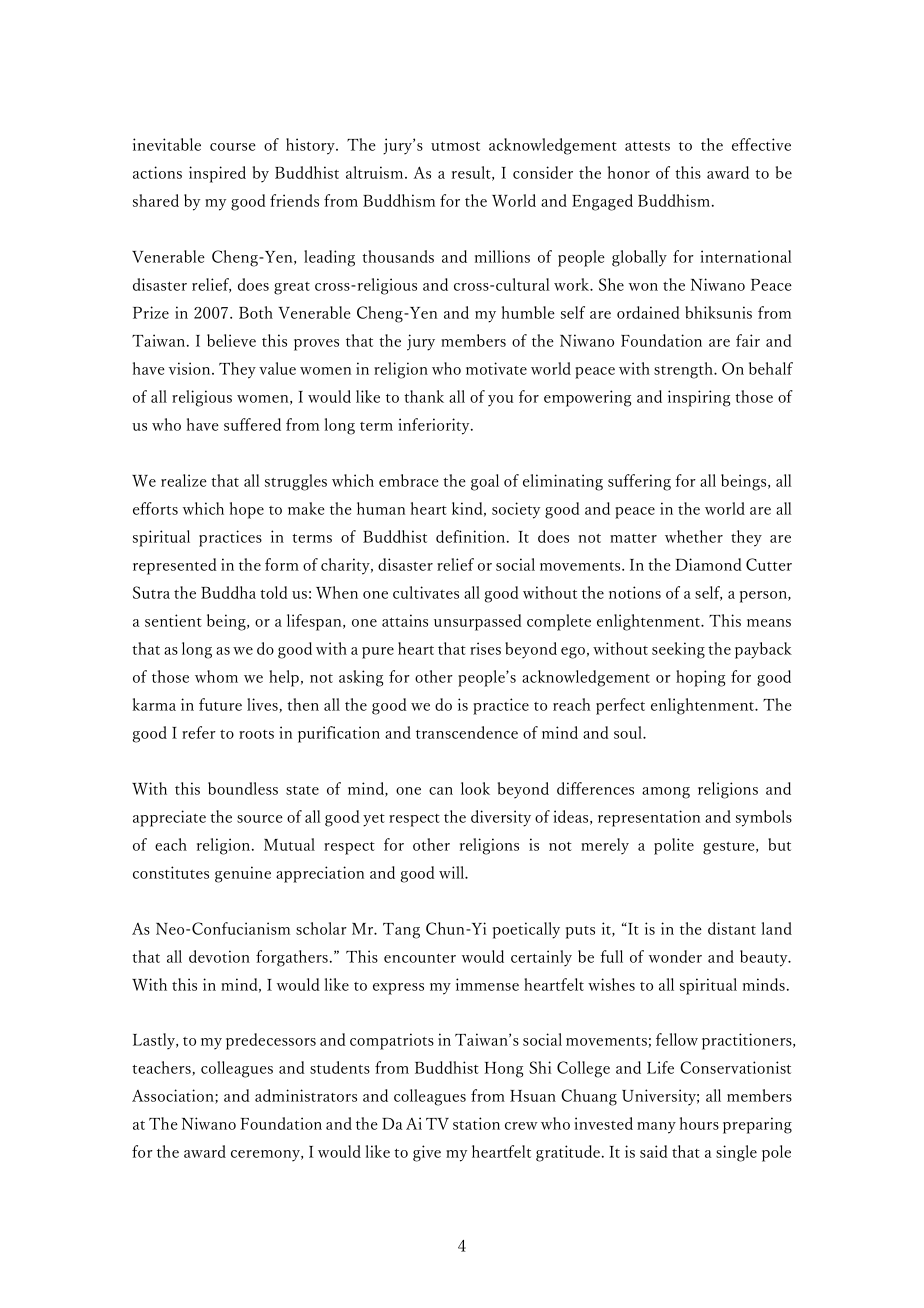  I want to click on attests, so click(647, 146).
